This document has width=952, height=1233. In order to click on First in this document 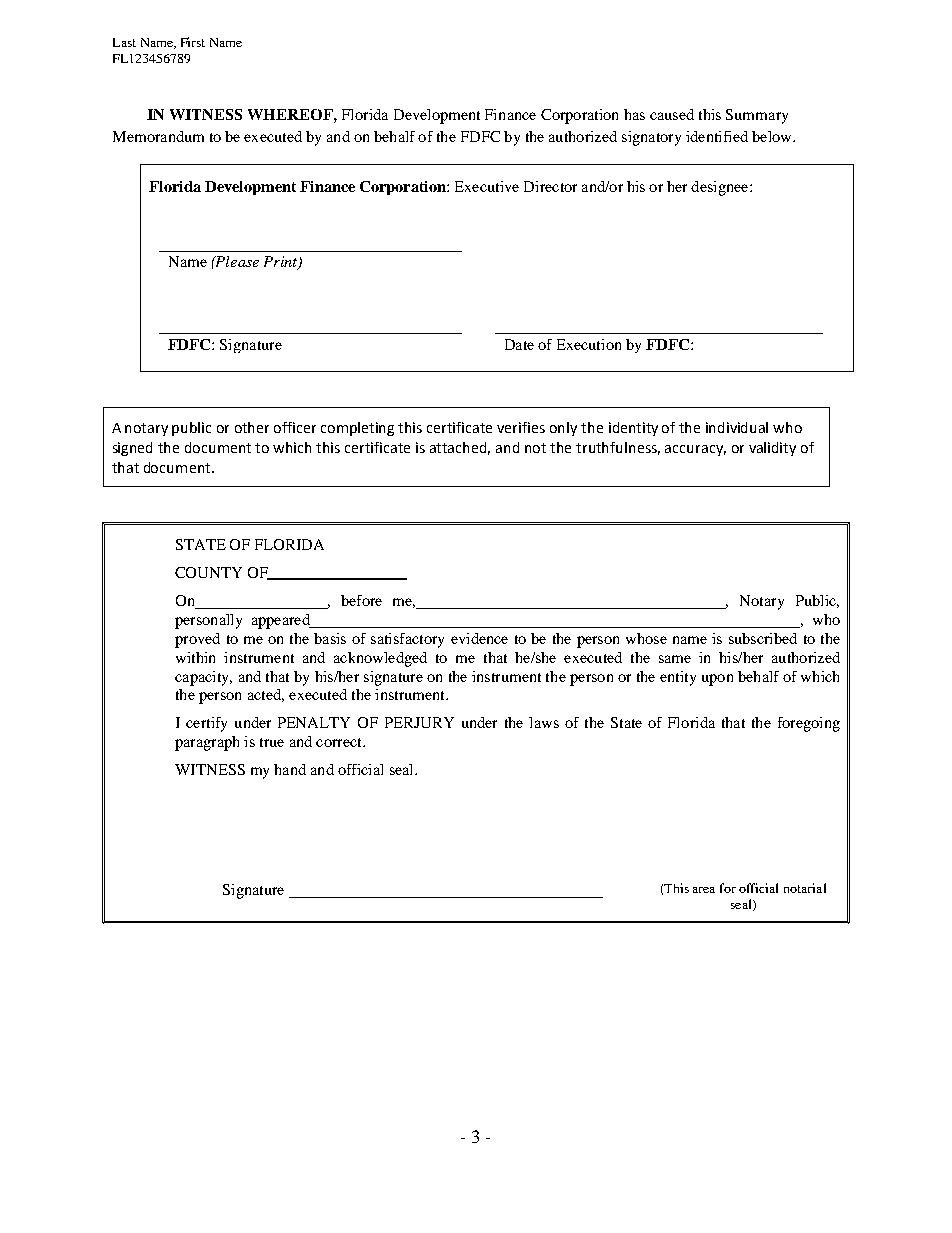, I will do `click(193, 42)`.
